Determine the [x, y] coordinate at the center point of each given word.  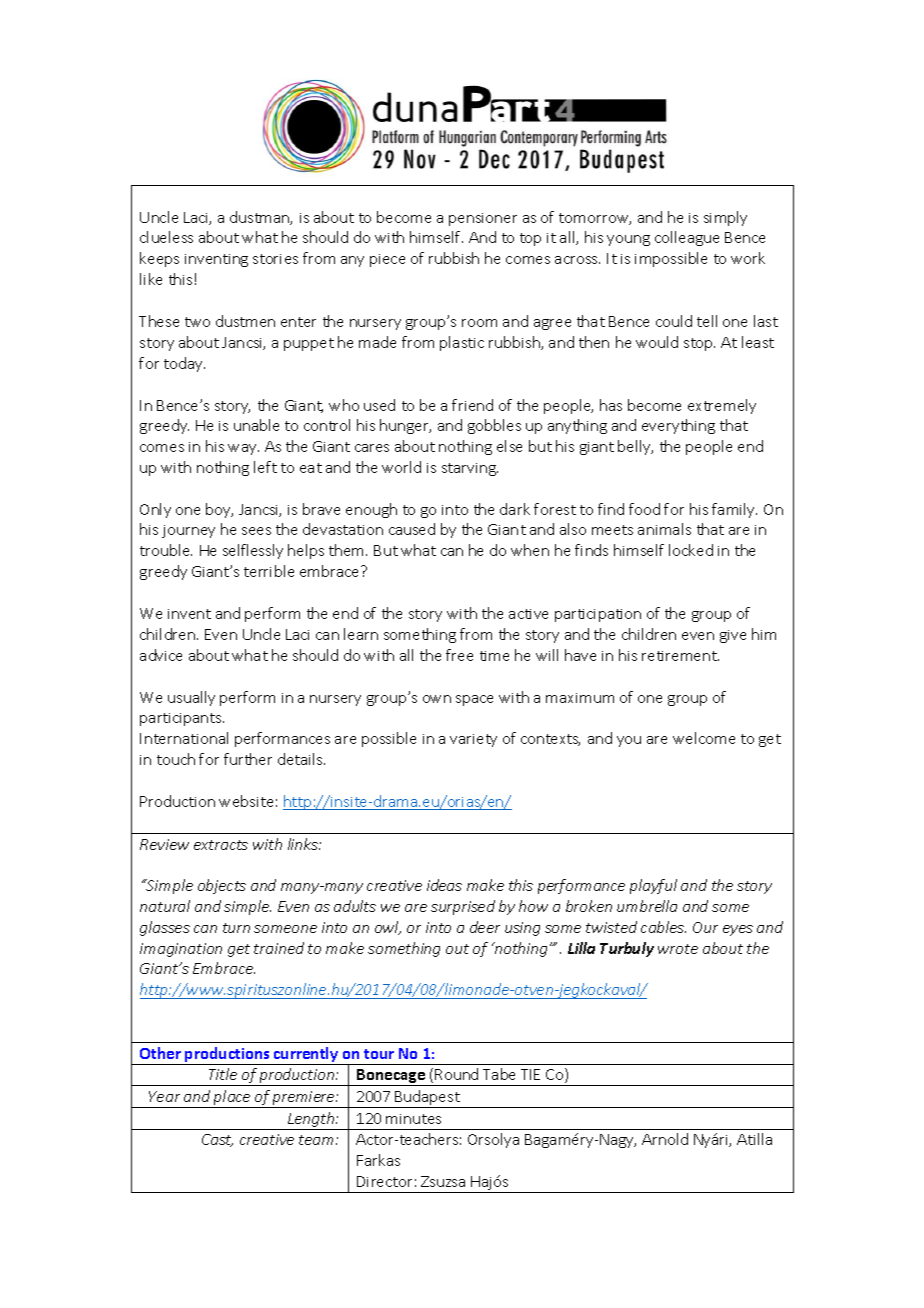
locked [691, 550]
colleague [687, 238]
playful [653, 886]
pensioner [483, 219]
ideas [444, 885]
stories [275, 259]
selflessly [253, 551]
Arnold [665, 1139]
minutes [413, 1119]
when [530, 550]
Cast [217, 1140]
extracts [221, 845]
